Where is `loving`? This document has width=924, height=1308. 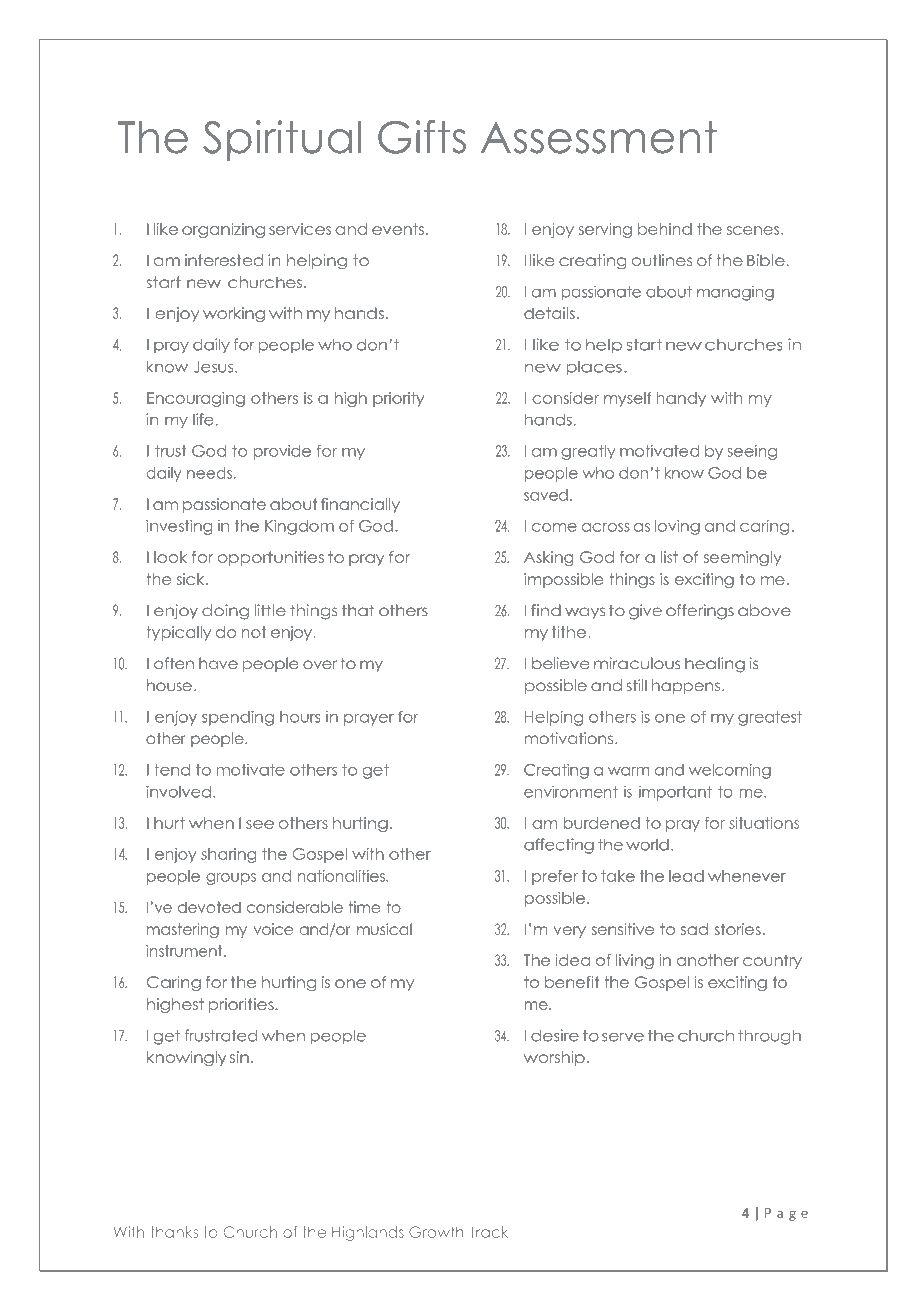 loving is located at coordinates (677, 527).
